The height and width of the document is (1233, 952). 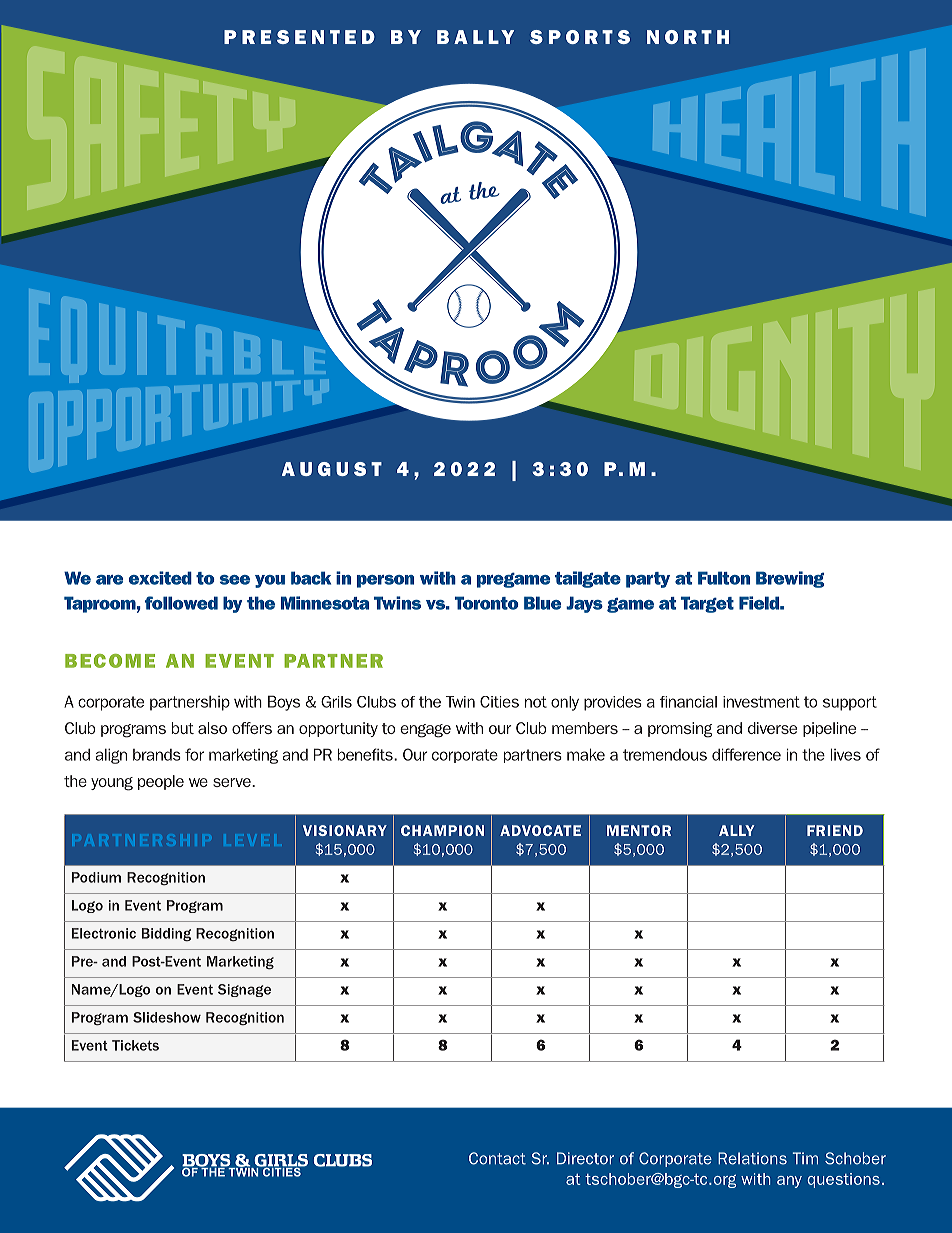 What do you see at coordinates (772, 728) in the document?
I see `diverse` at bounding box center [772, 728].
